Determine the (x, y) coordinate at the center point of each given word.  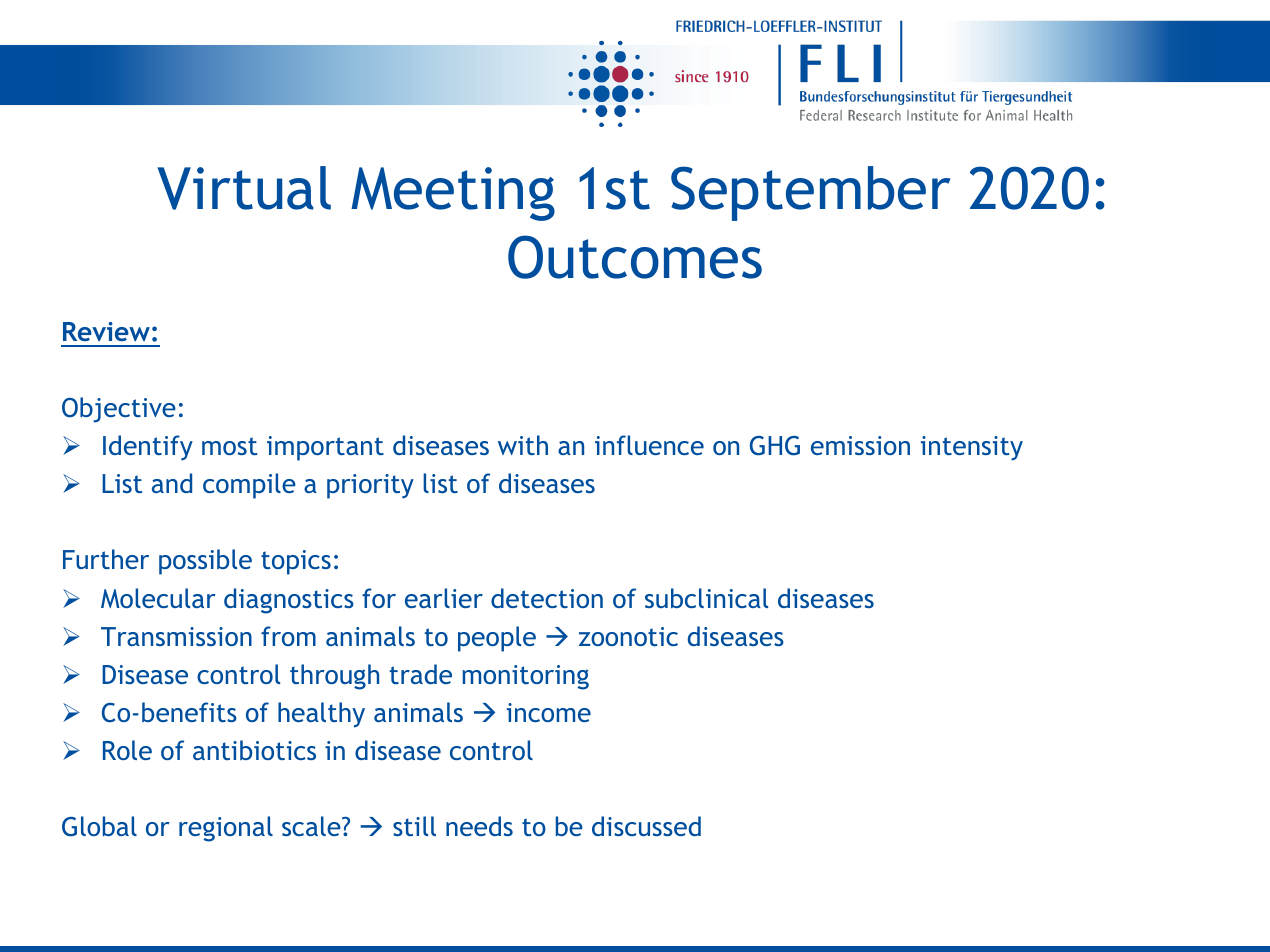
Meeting (453, 194)
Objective (119, 410)
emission (860, 445)
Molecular (158, 598)
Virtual (244, 188)
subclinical (706, 598)
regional (226, 829)
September (811, 193)
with (523, 445)
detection (547, 598)
